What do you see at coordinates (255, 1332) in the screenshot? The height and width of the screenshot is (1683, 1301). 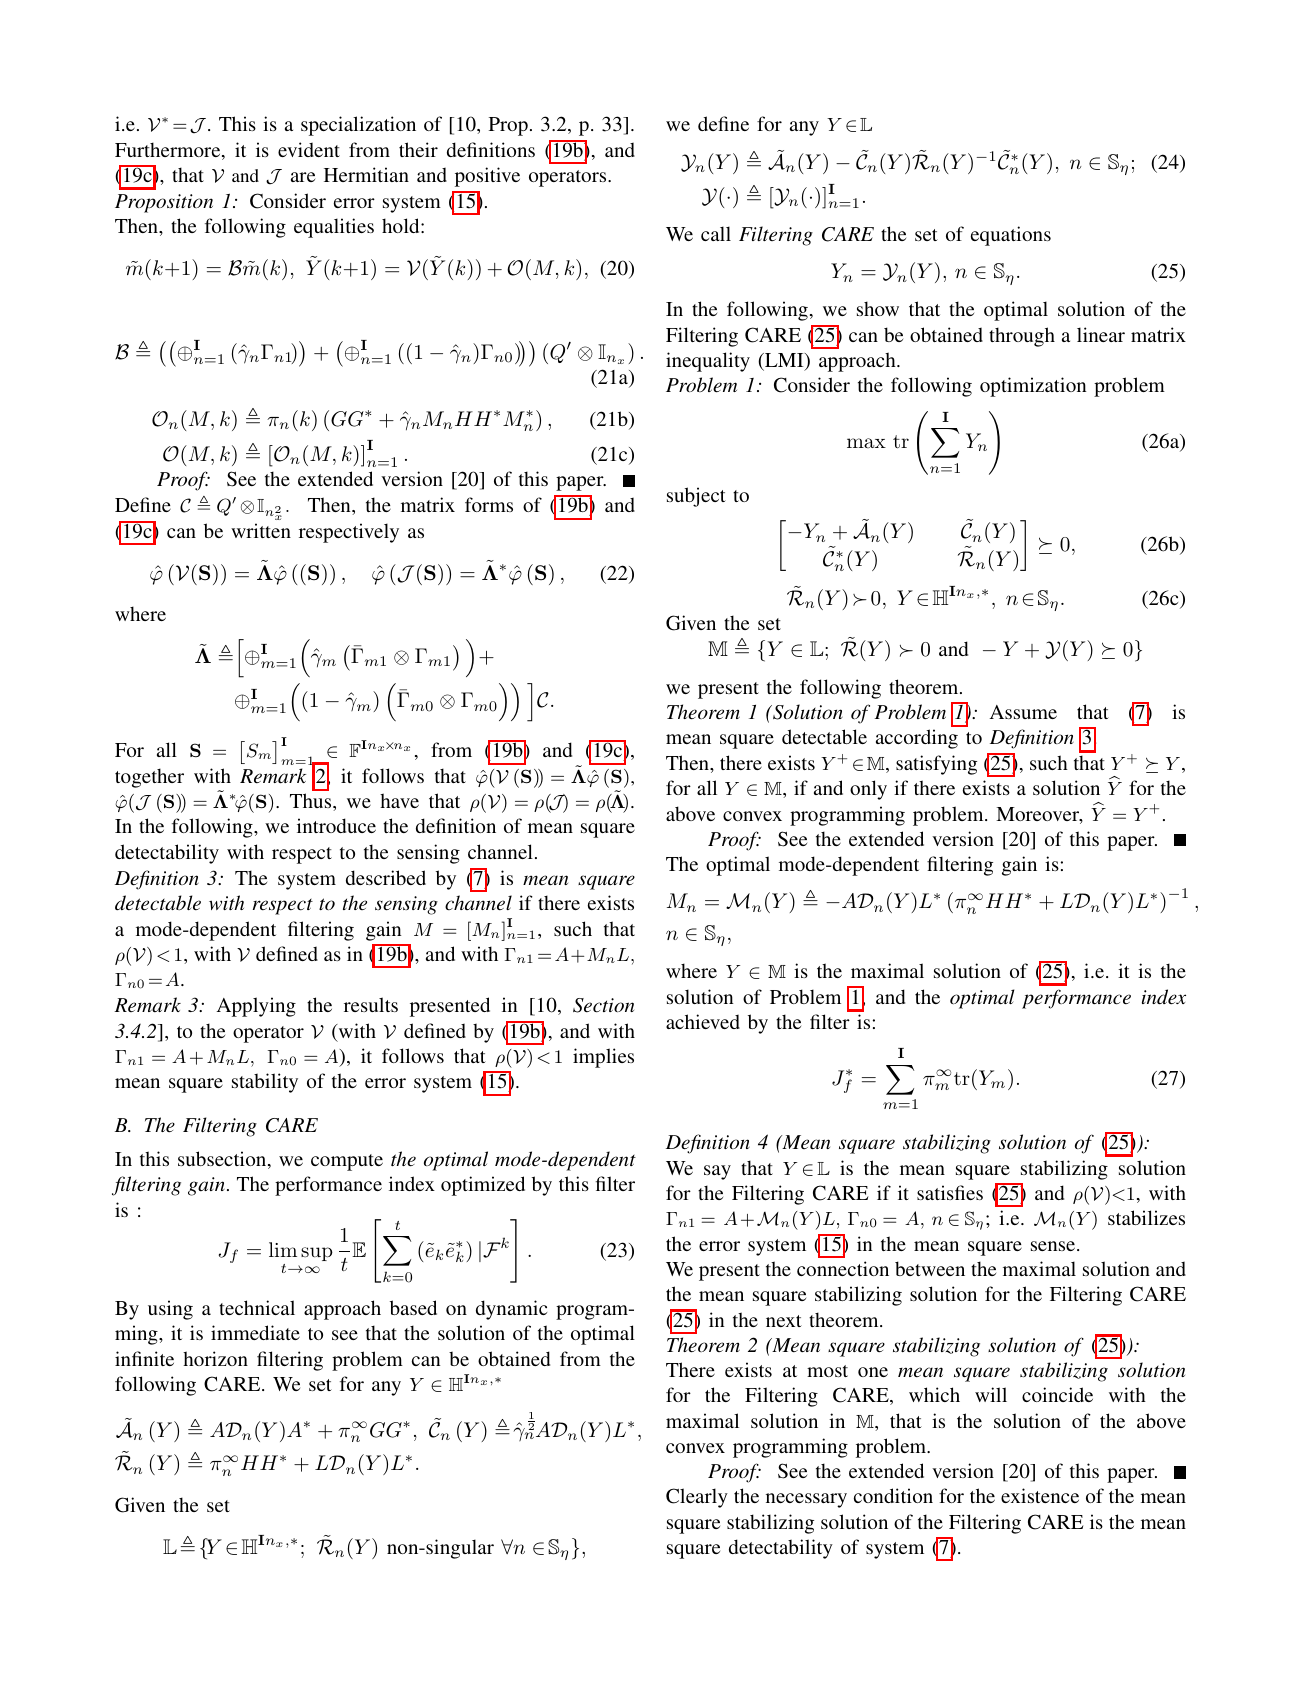 I see `immediate` at bounding box center [255, 1332].
